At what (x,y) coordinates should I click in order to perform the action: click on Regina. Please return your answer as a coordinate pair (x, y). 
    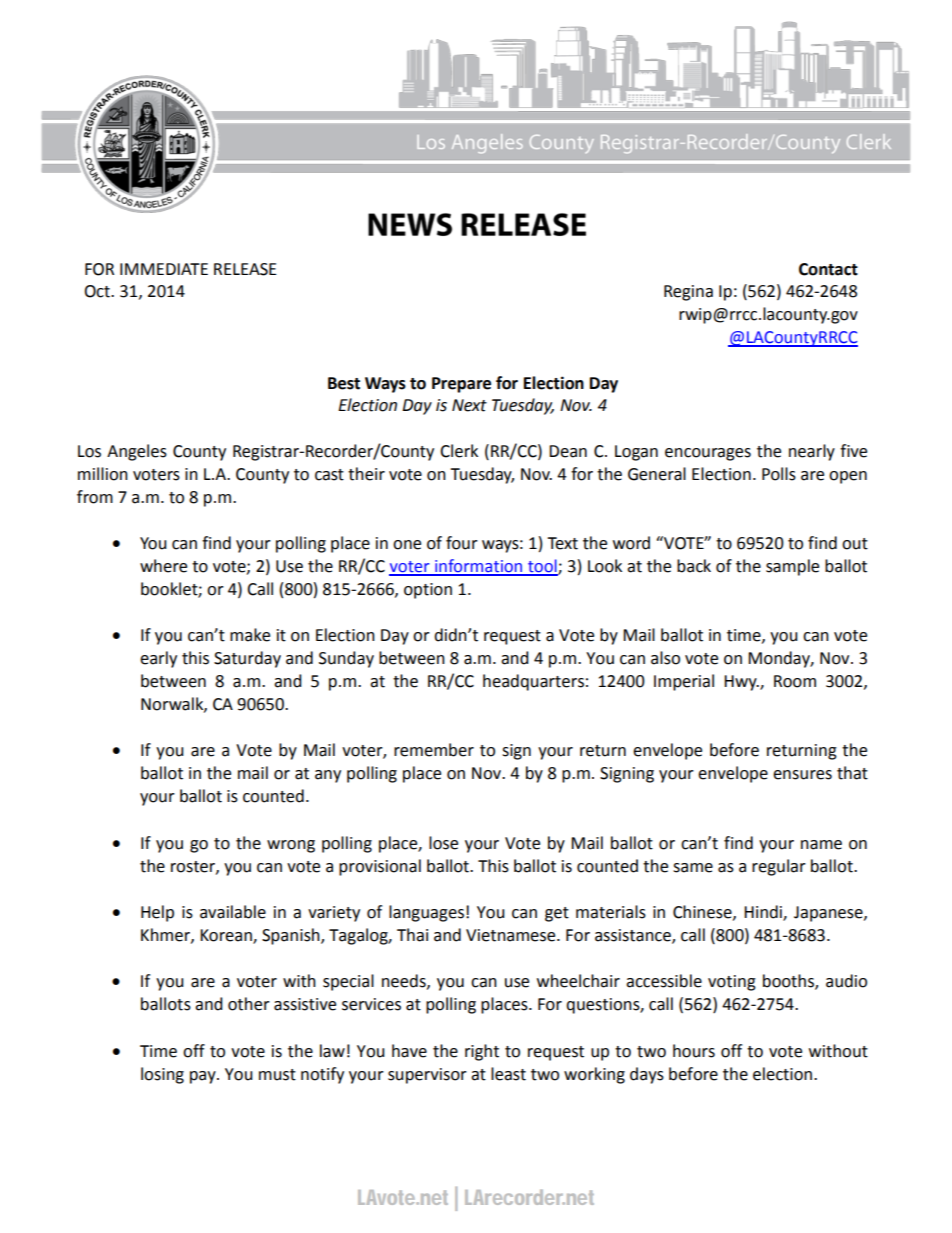
    Looking at the image, I should click on (688, 293).
